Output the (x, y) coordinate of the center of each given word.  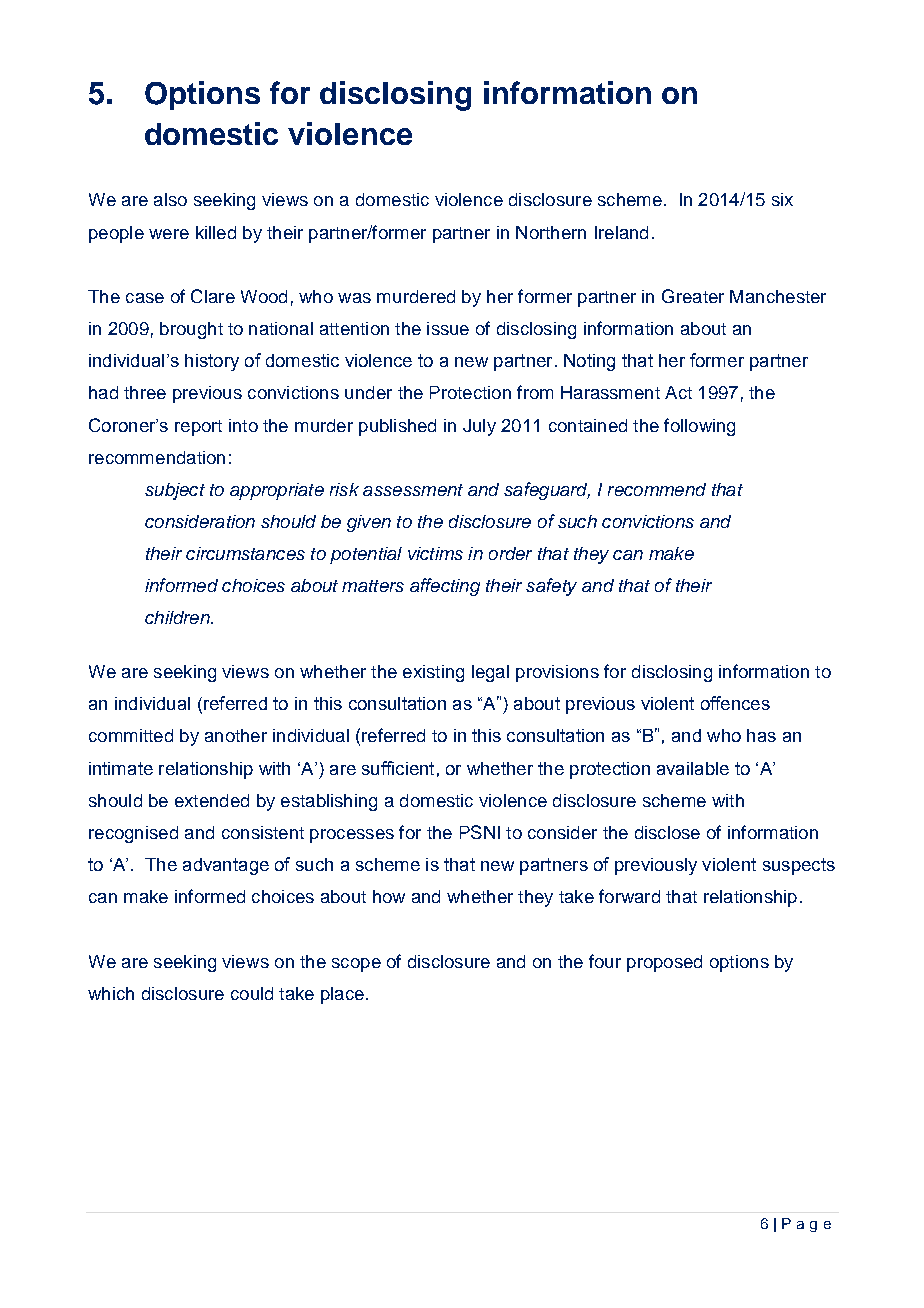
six (782, 199)
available (693, 768)
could (252, 993)
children (178, 617)
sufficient (398, 768)
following (699, 427)
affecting (445, 587)
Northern (551, 232)
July (479, 427)
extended (212, 800)
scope (356, 965)
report (198, 428)
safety (551, 587)
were (169, 234)
